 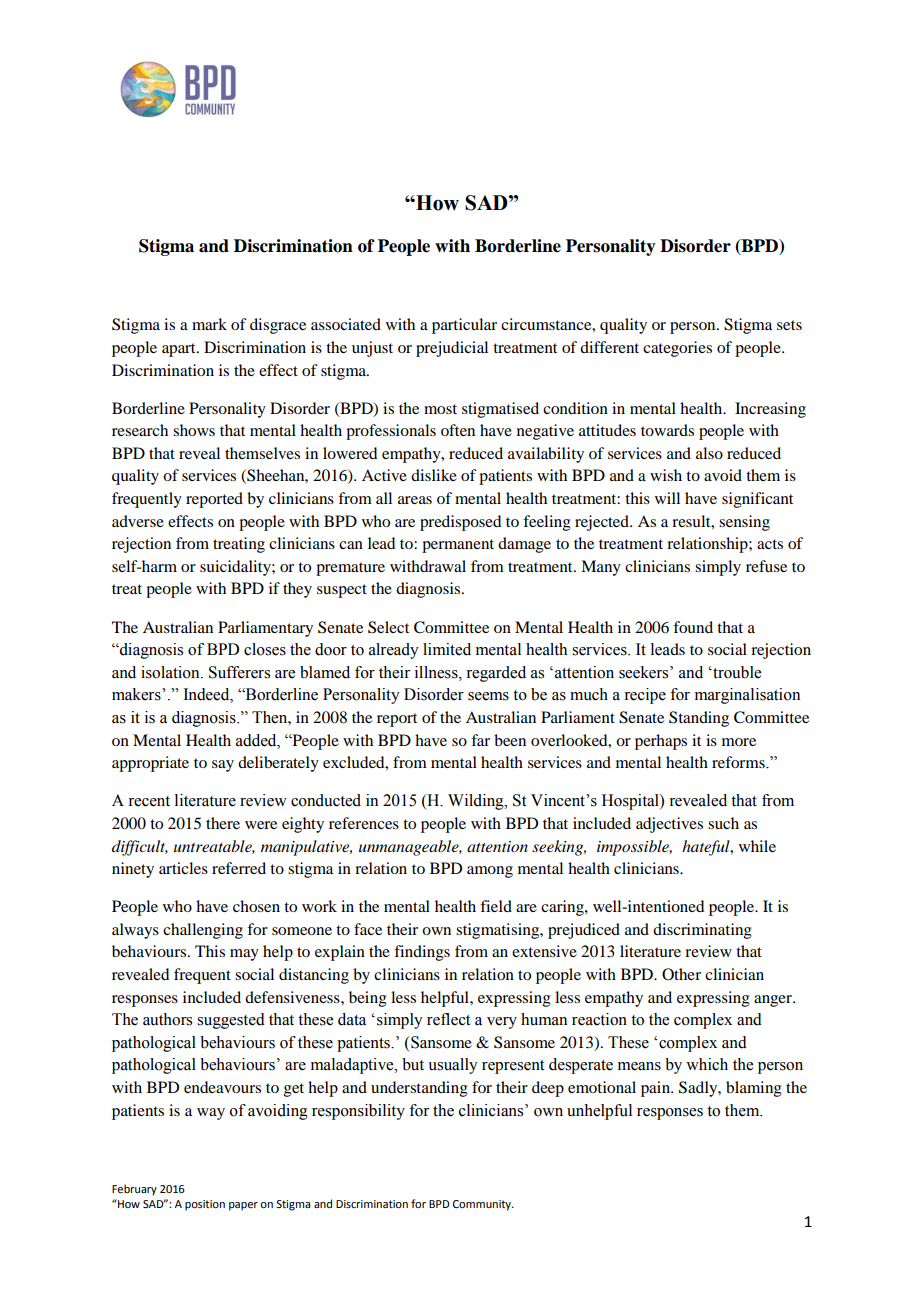 What do you see at coordinates (677, 349) in the image?
I see `categories` at bounding box center [677, 349].
